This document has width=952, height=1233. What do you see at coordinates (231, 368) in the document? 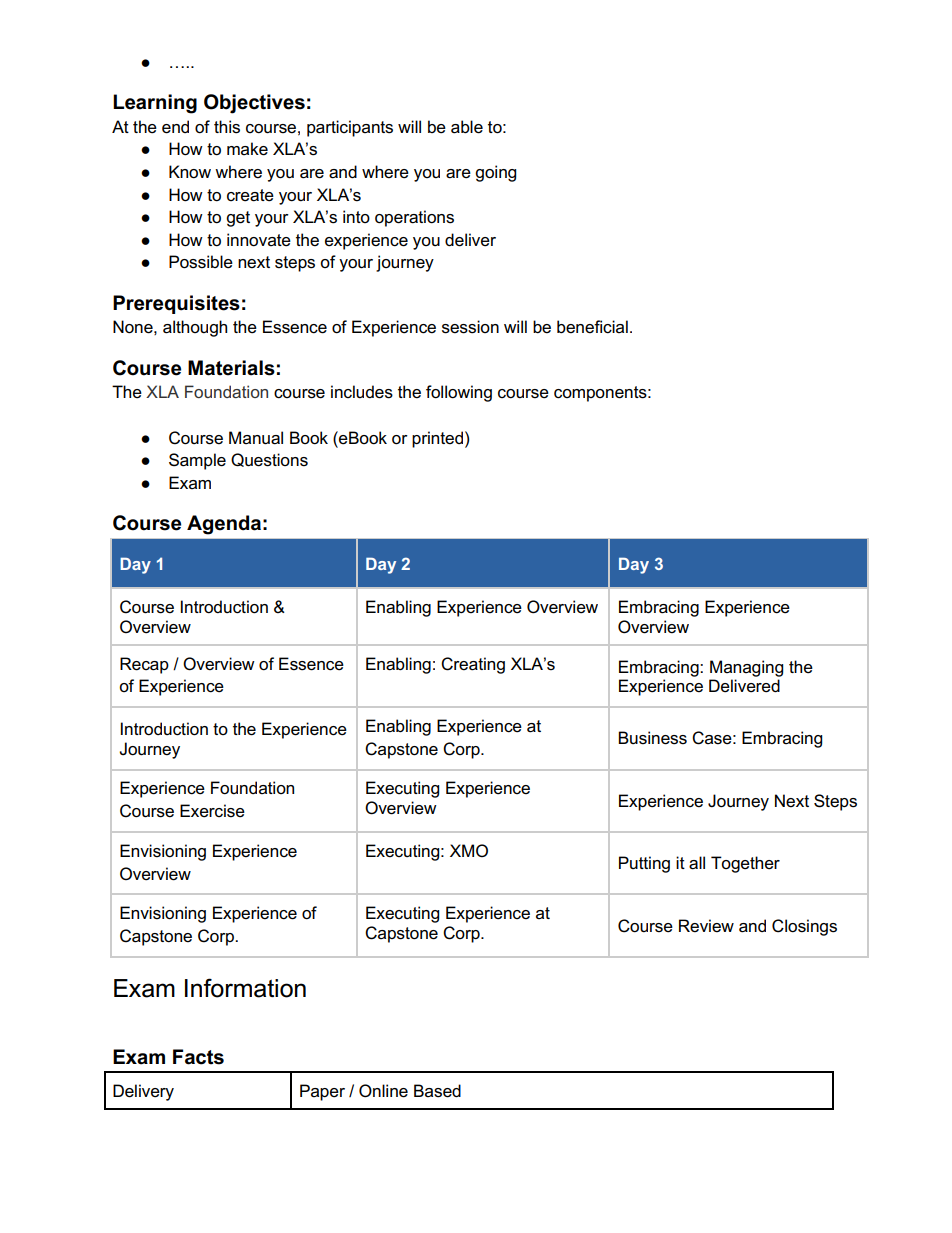
I see `Materials` at bounding box center [231, 368].
